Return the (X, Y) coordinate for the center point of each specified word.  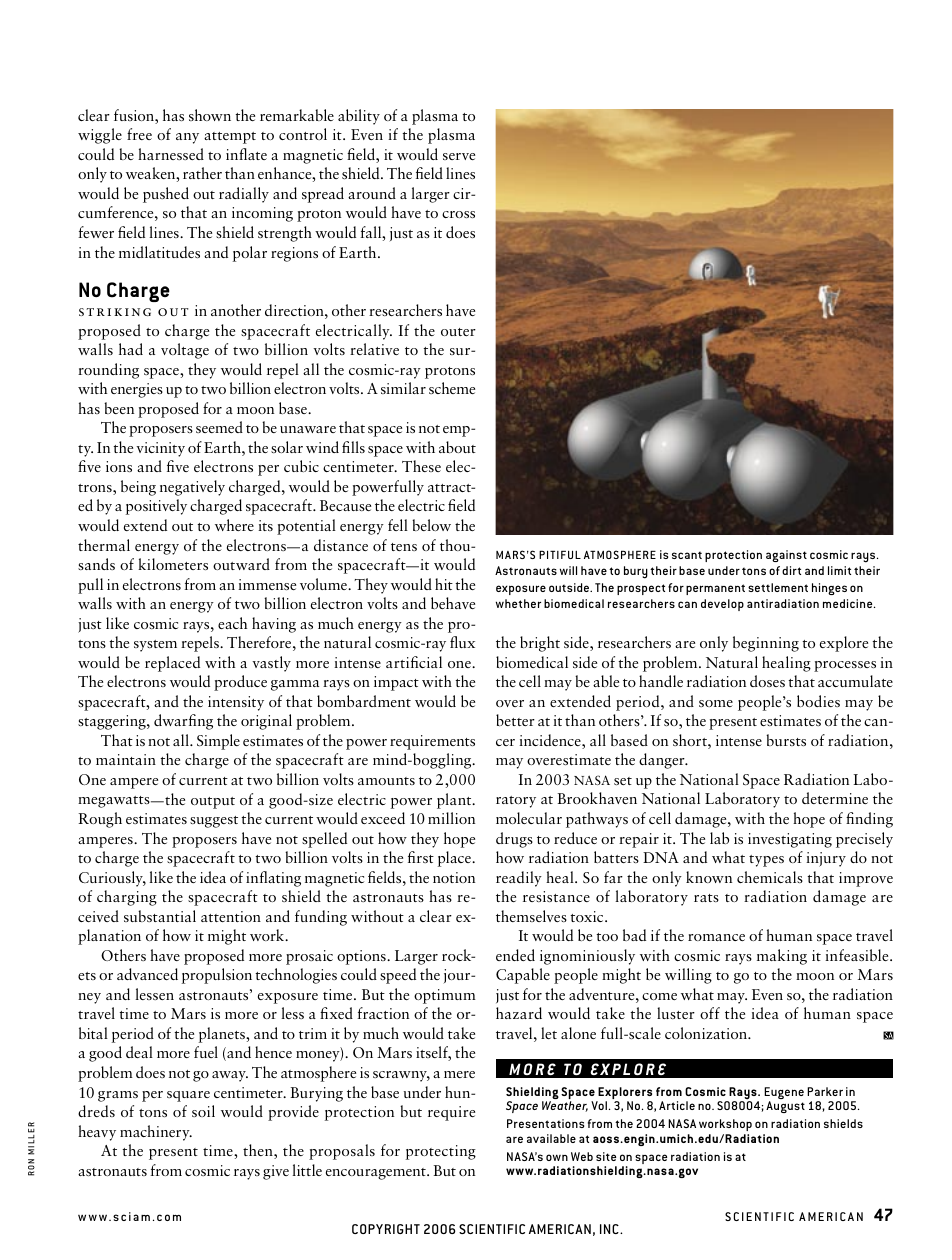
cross (458, 214)
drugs (514, 840)
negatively (192, 488)
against (786, 556)
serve (459, 156)
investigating (790, 840)
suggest (214, 822)
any (187, 138)
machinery (156, 1133)
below (431, 525)
